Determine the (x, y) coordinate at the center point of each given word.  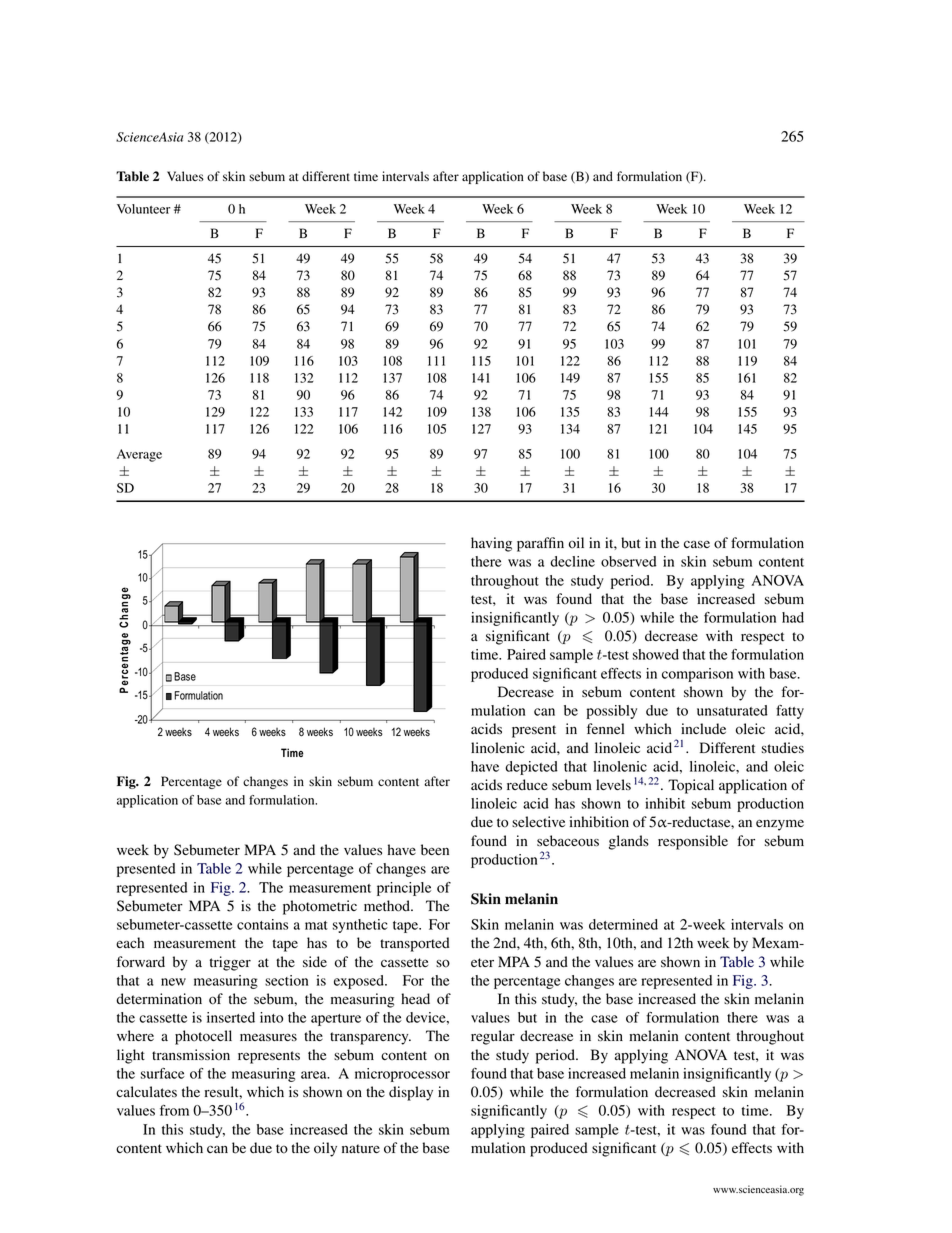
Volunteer (143, 209)
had (793, 617)
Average (139, 455)
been (435, 850)
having (491, 544)
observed (628, 561)
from (174, 1110)
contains (262, 924)
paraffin (540, 544)
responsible (693, 842)
